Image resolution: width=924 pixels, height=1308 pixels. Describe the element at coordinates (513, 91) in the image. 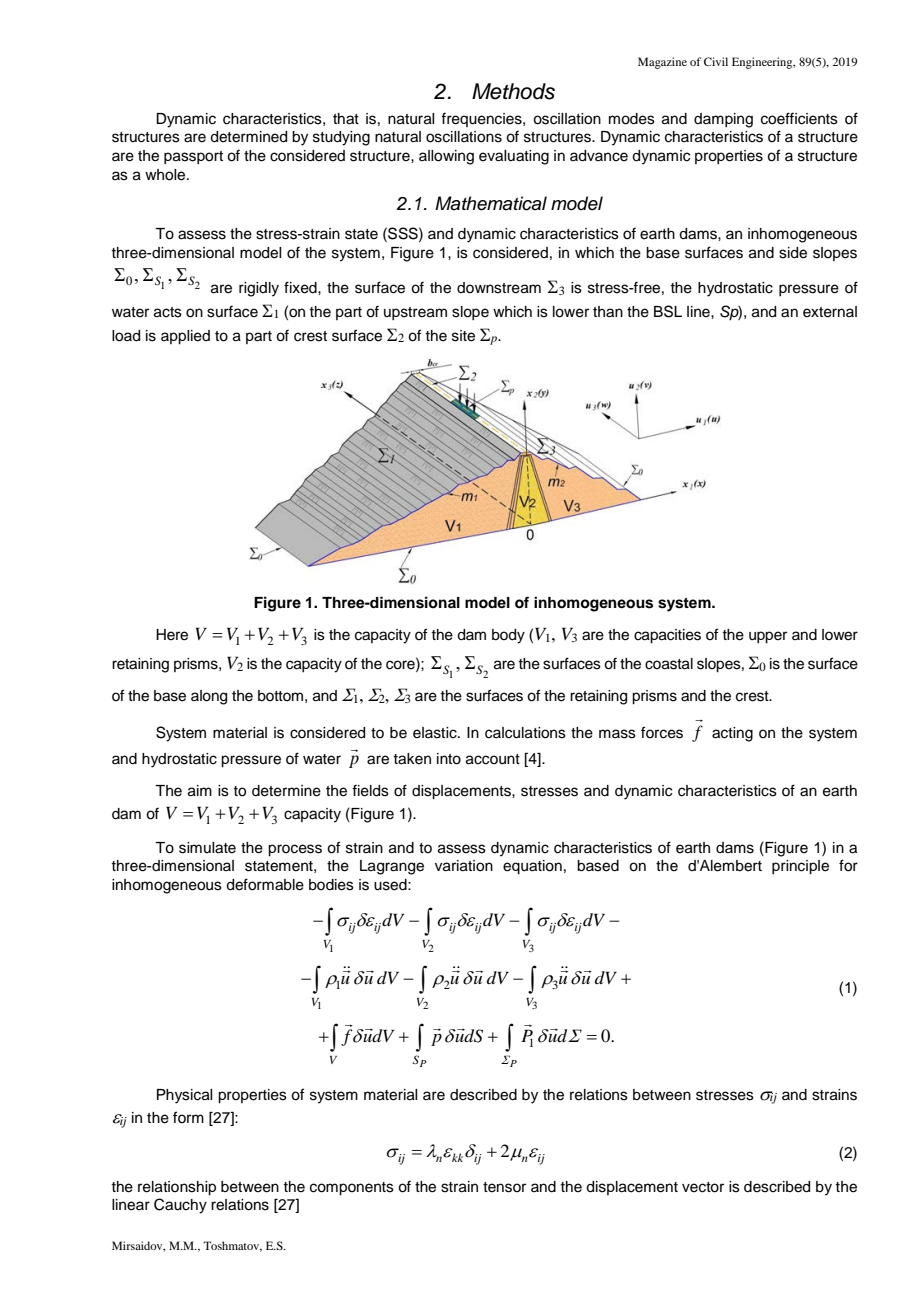

I see `Methods` at that location.
